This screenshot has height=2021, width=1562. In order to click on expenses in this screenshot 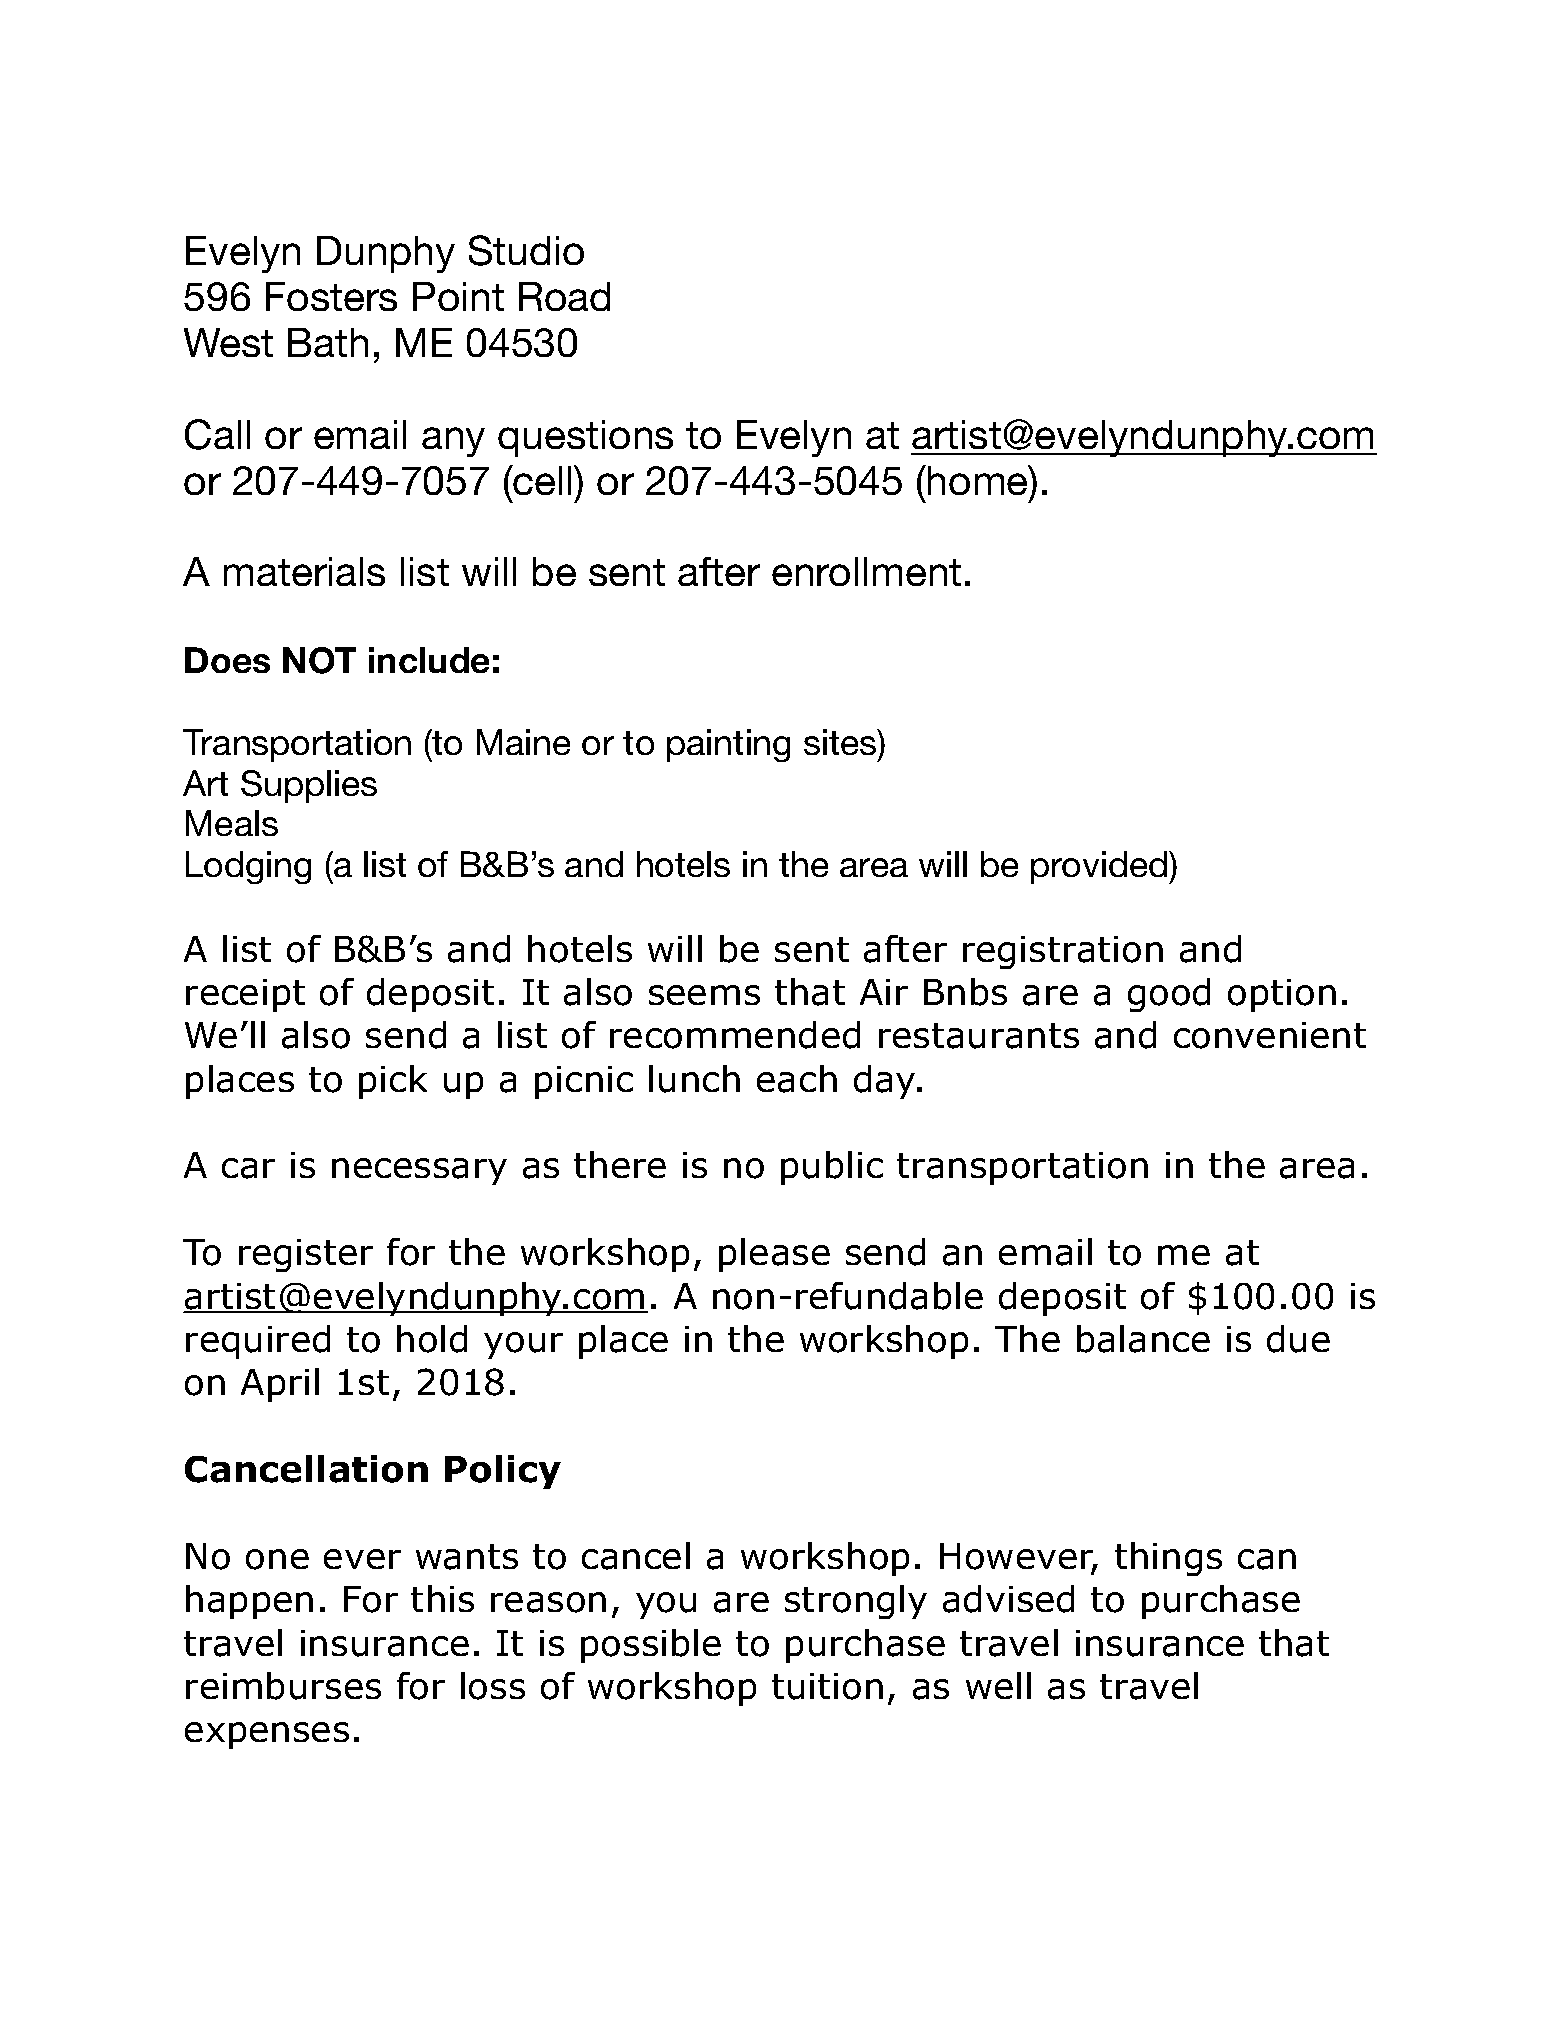, I will do `click(267, 1735)`.
